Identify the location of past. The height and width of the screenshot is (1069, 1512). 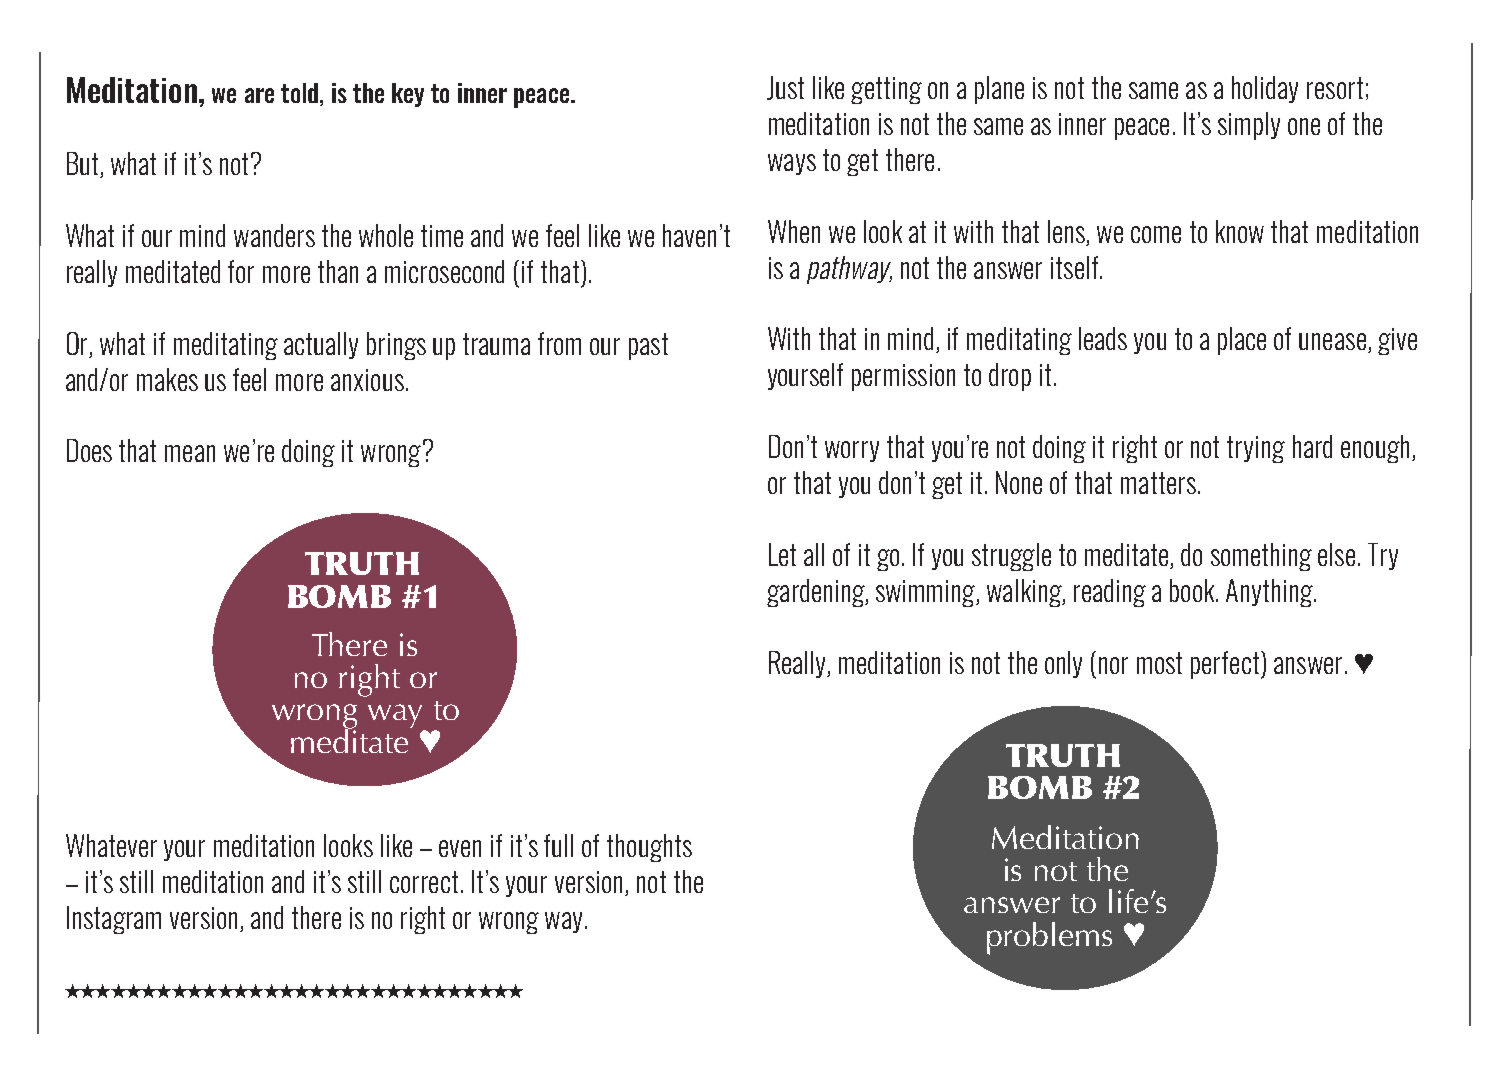
(648, 346).
